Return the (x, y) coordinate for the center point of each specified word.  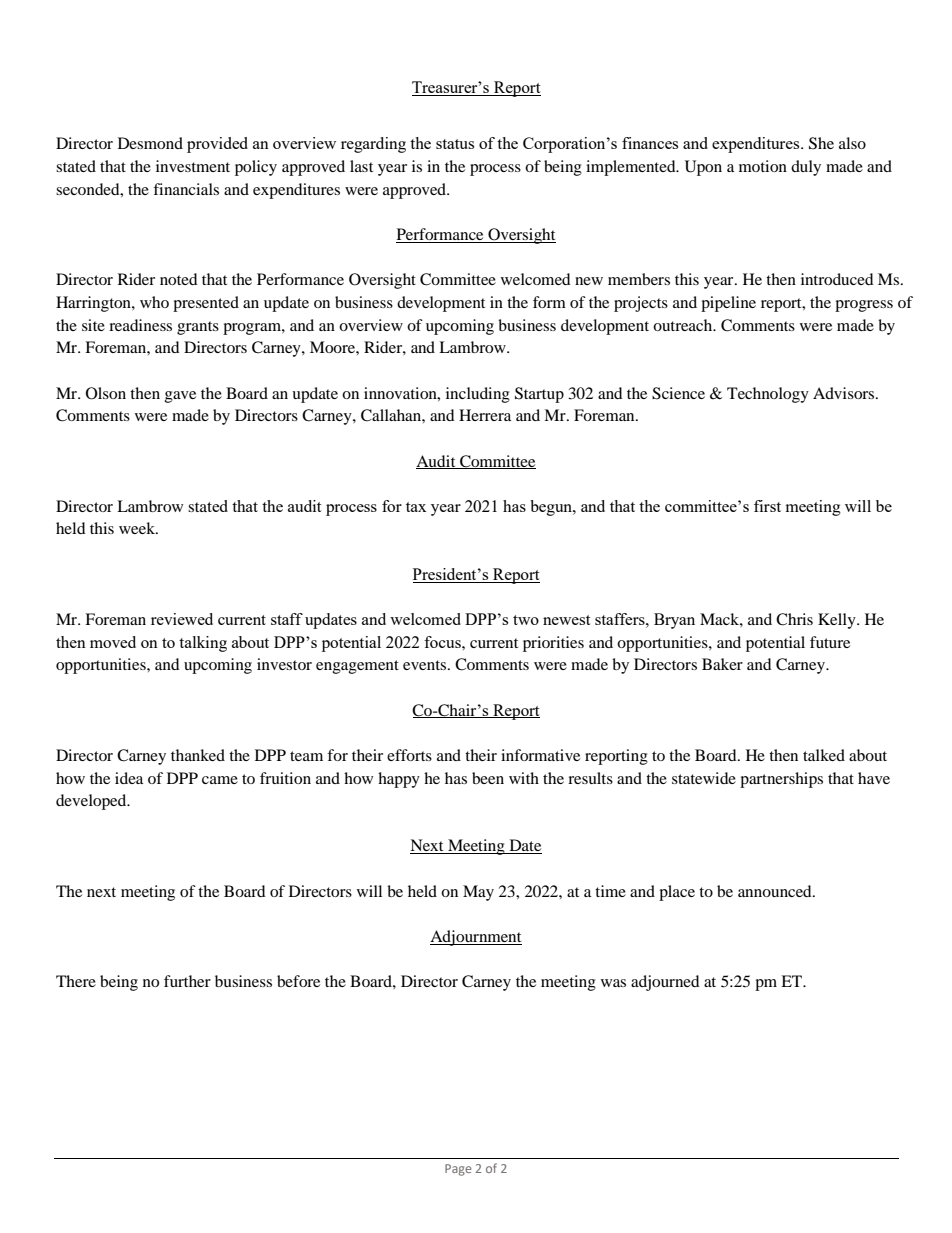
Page (458, 1170)
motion (763, 166)
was (613, 983)
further (187, 981)
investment (193, 166)
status (455, 144)
